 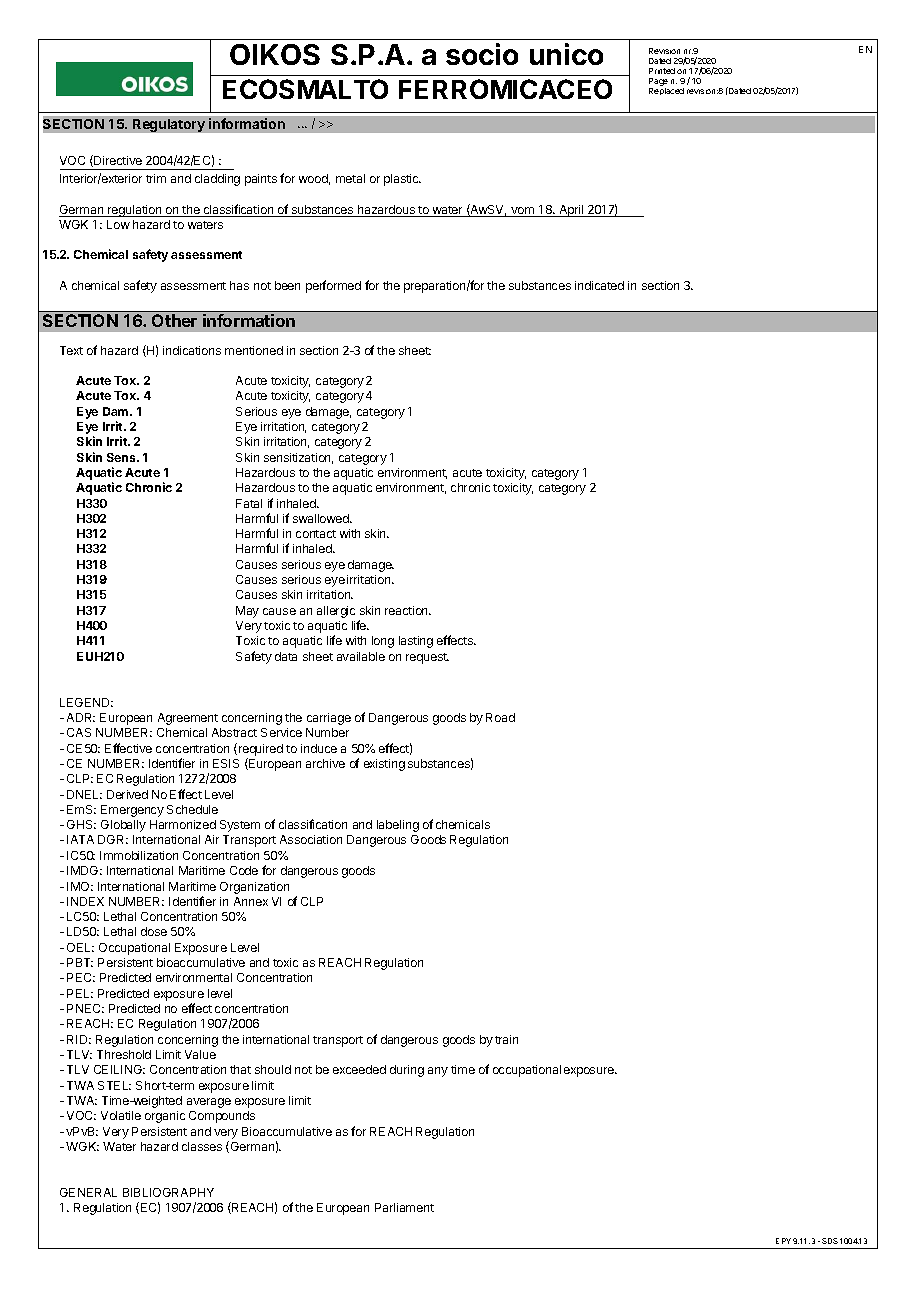 I want to click on EPY, so click(x=783, y=1241).
